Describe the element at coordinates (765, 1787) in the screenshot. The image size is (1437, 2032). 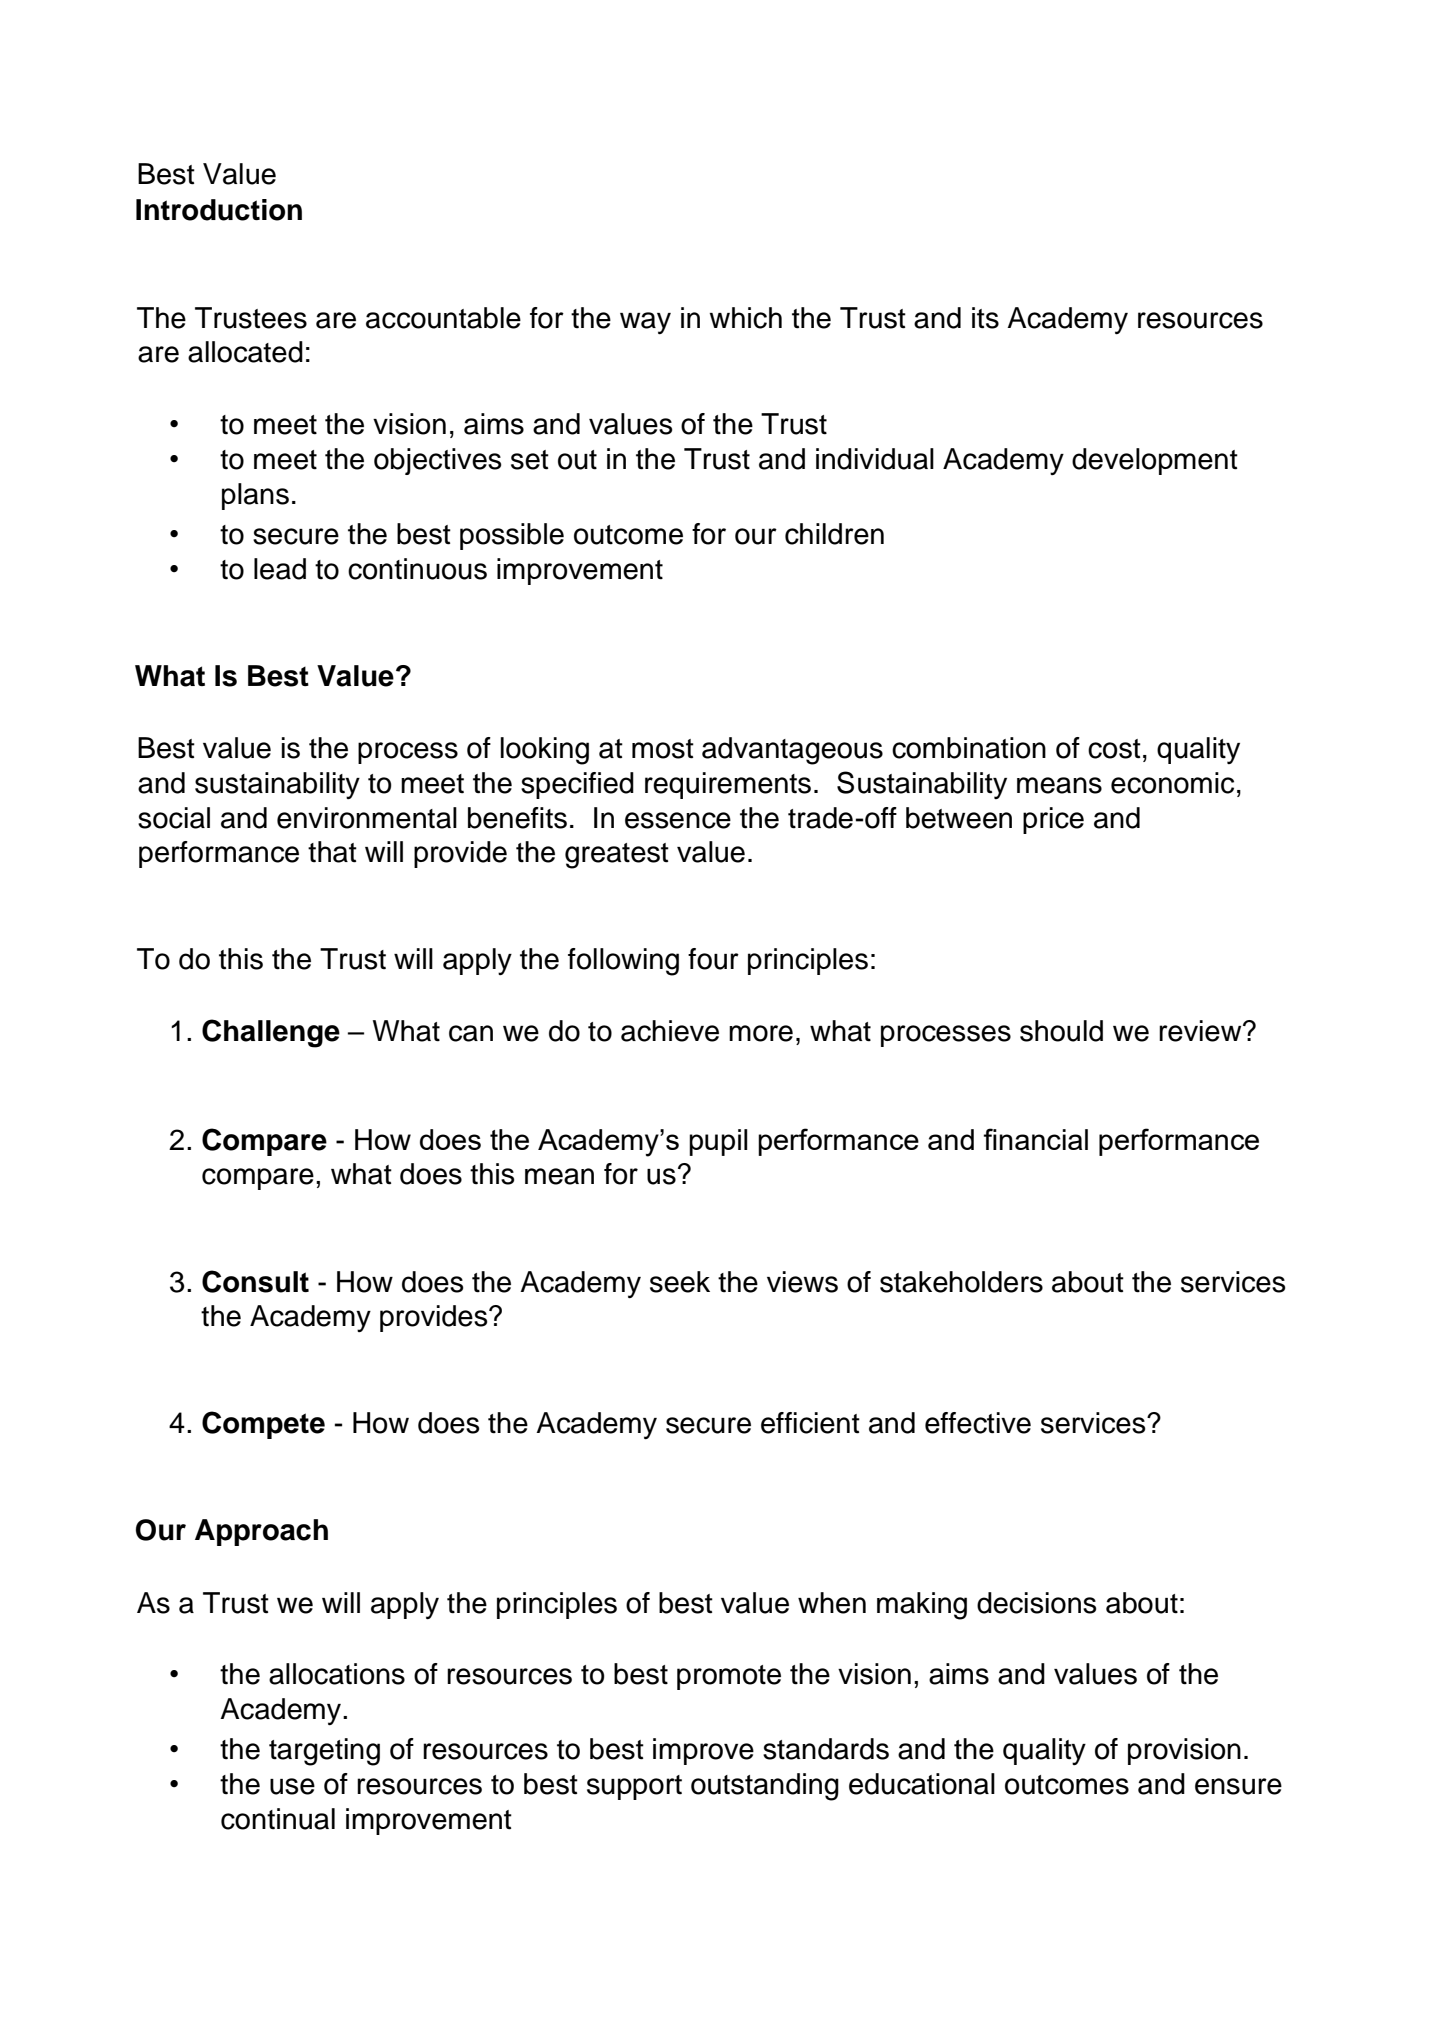
I see `outstanding` at that location.
